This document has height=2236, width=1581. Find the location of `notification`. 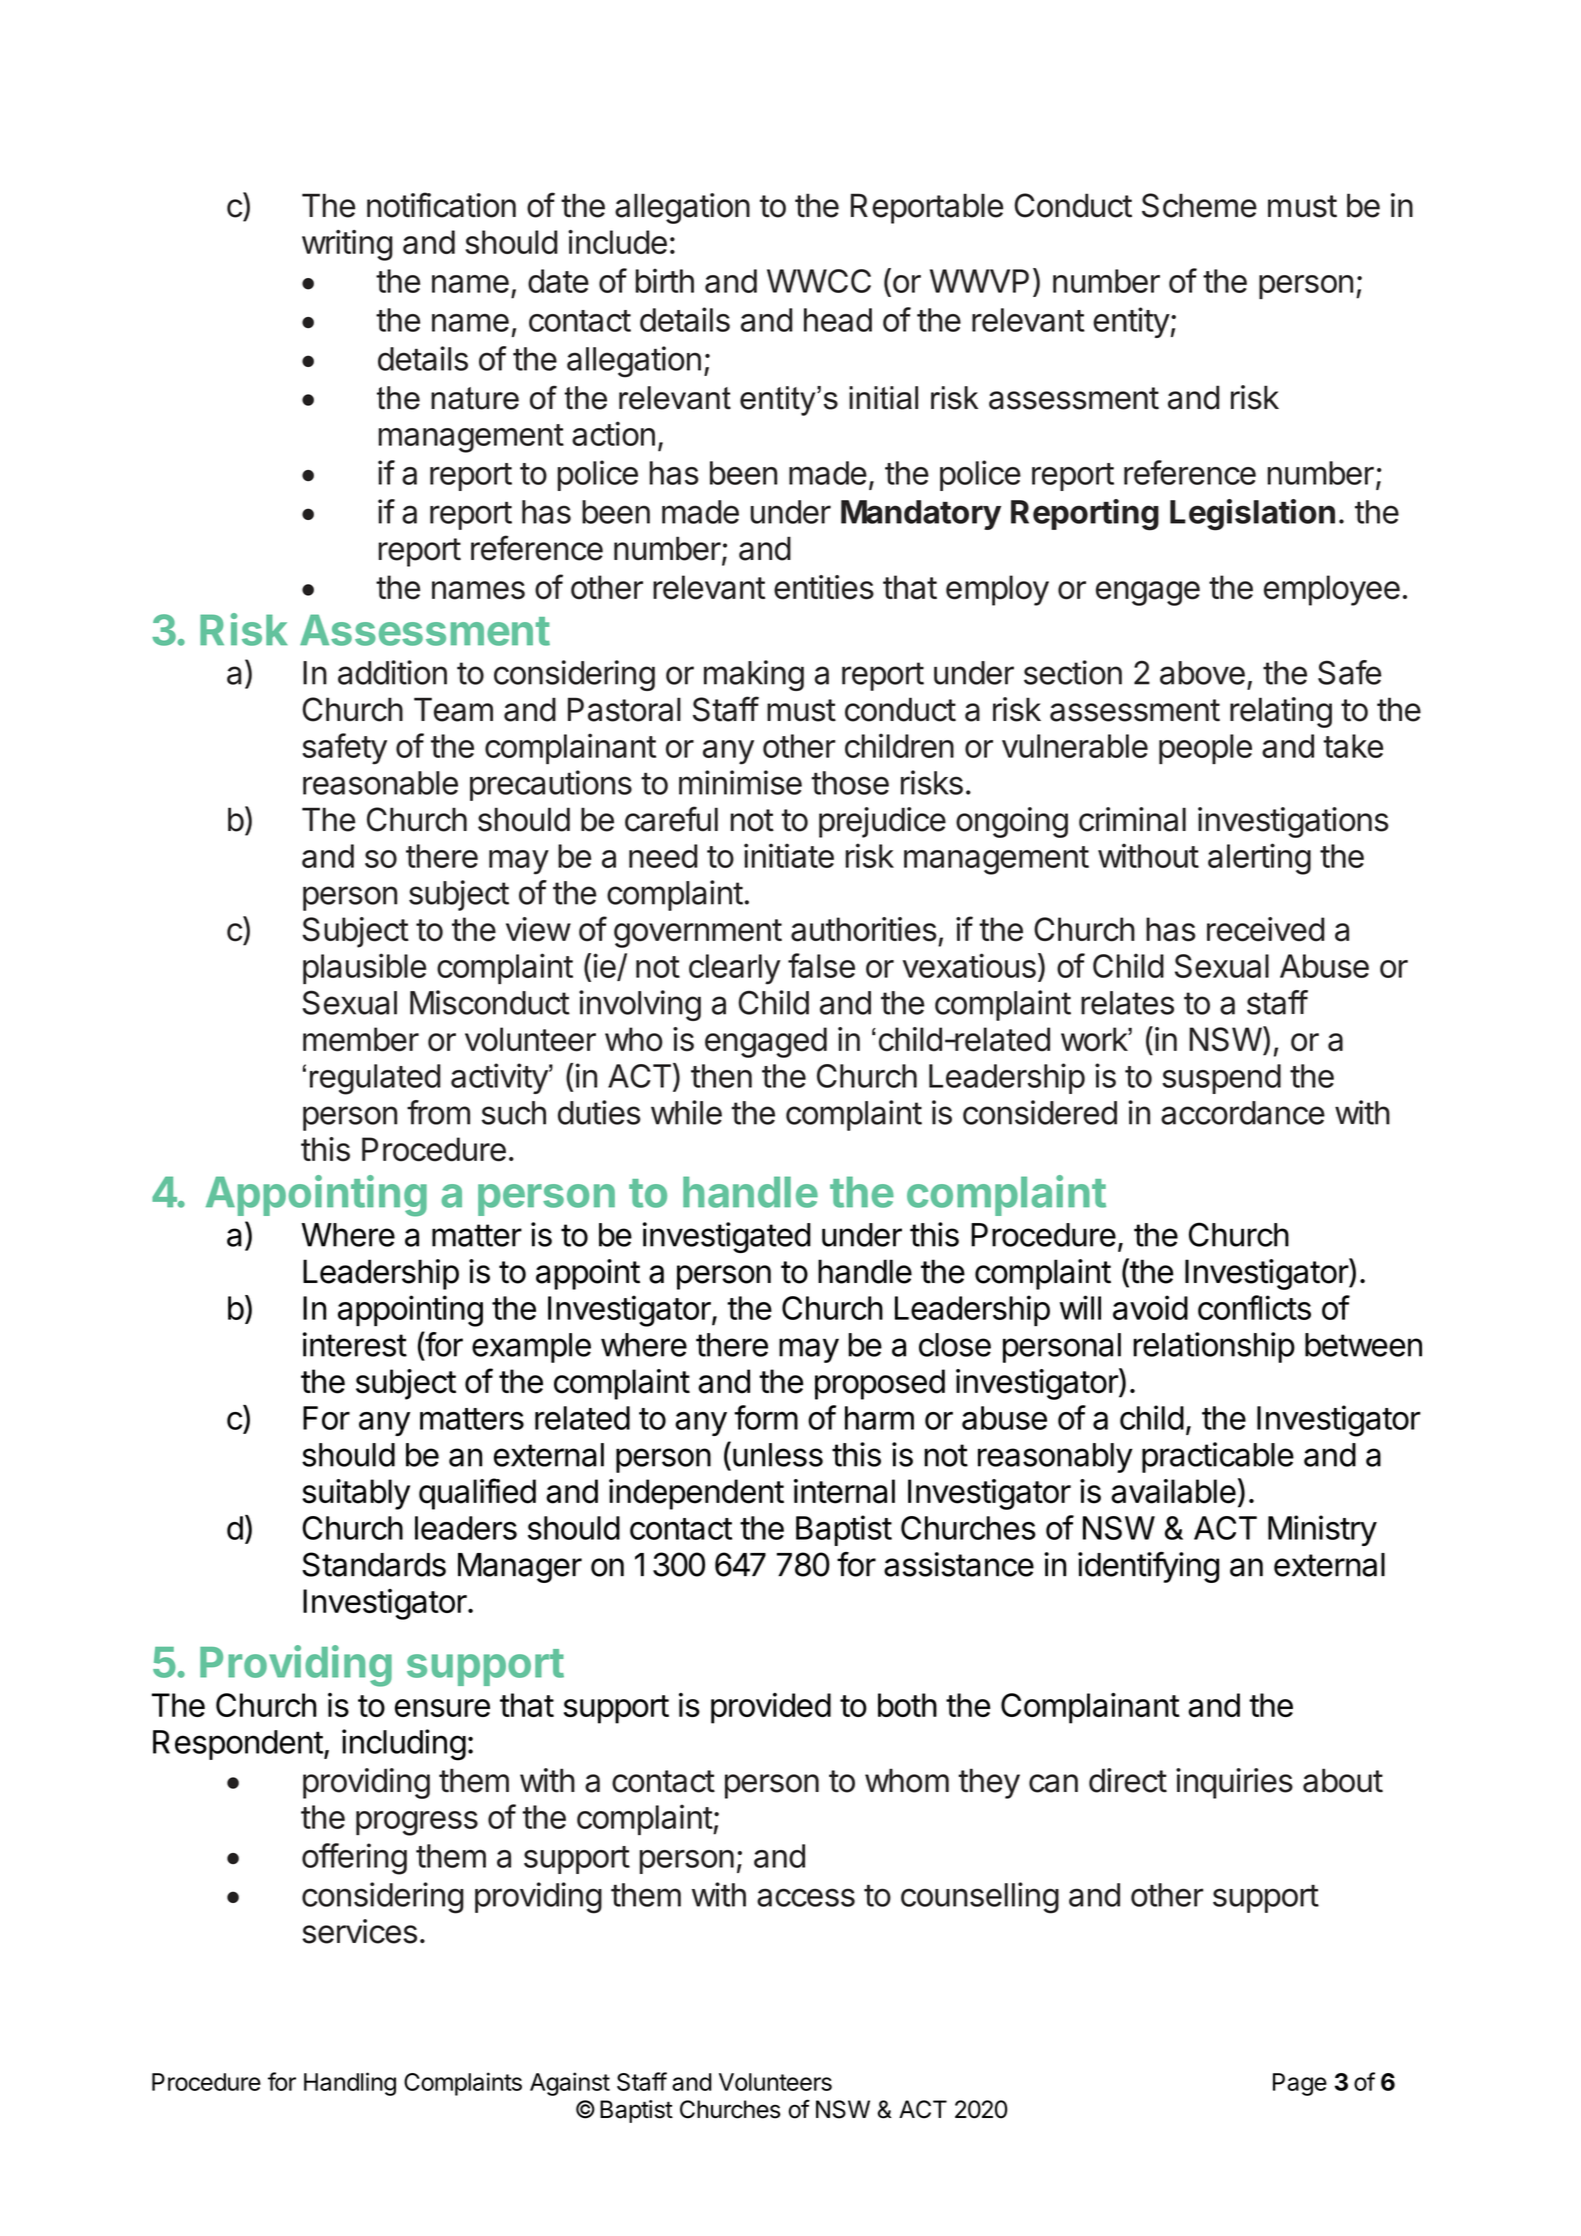

notification is located at coordinates (441, 205).
